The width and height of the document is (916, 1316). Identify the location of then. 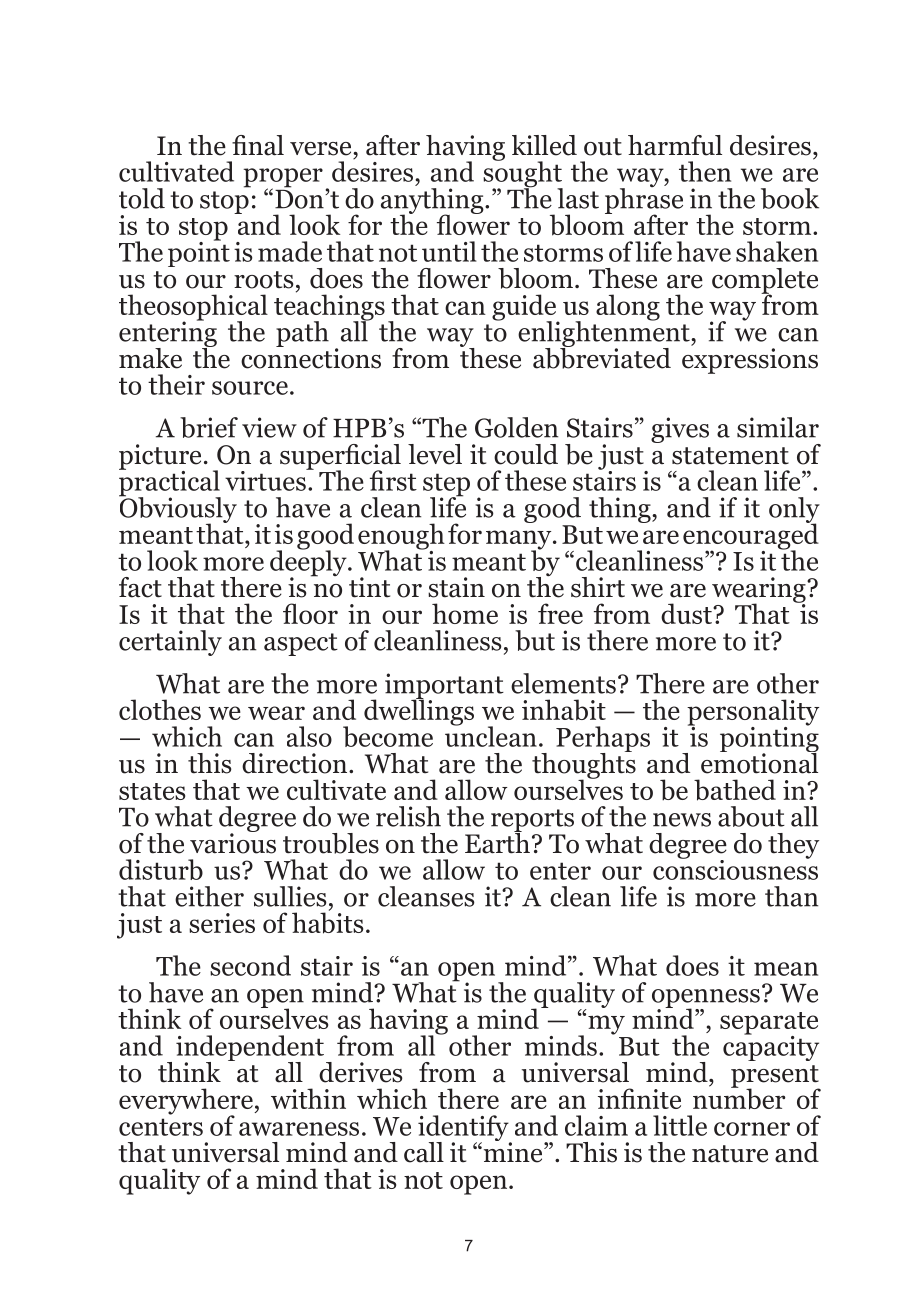
(705, 171).
